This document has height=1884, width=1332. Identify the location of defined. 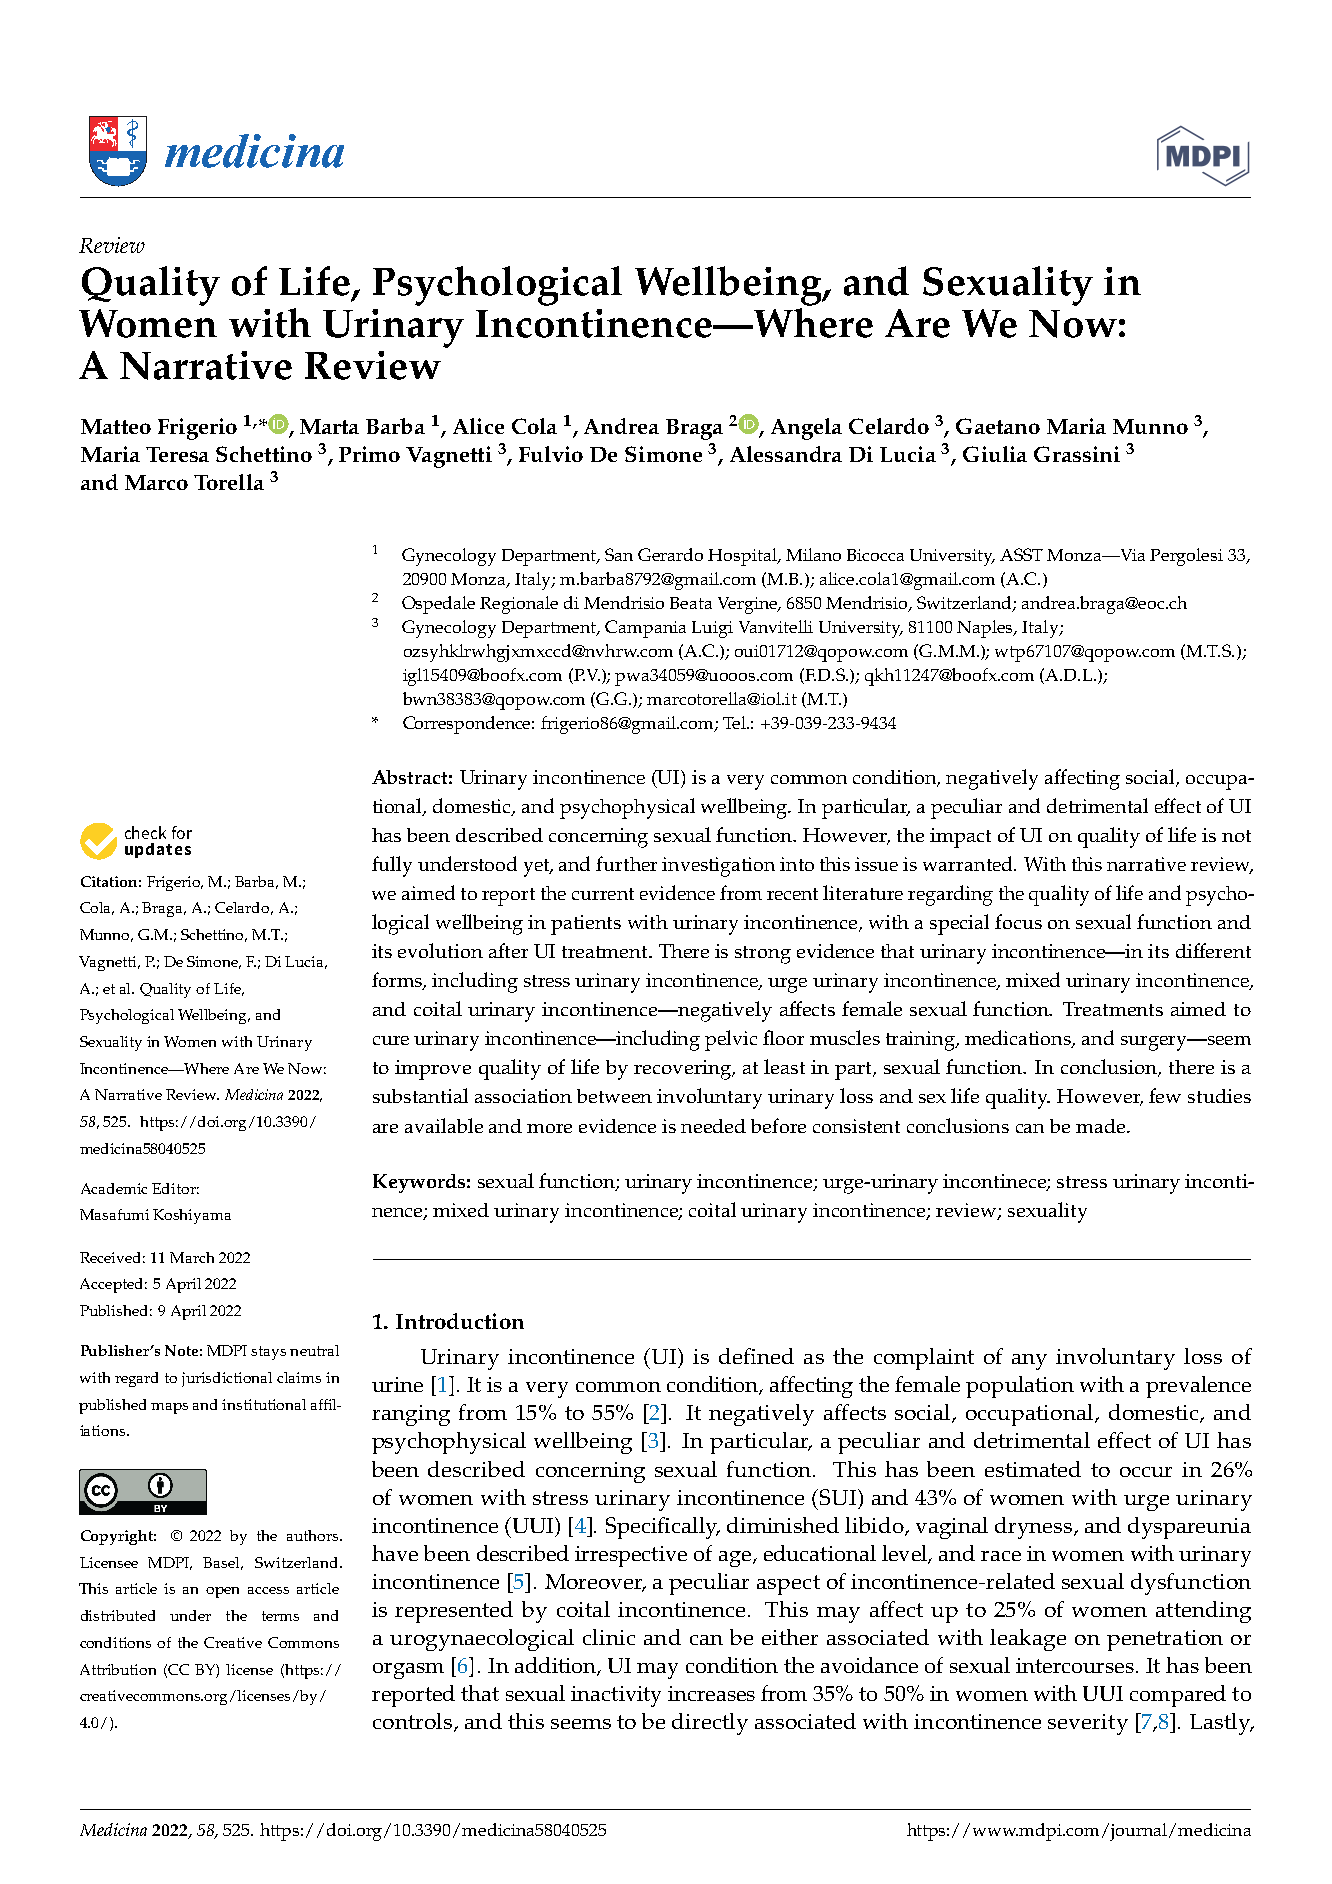
(756, 1356).
